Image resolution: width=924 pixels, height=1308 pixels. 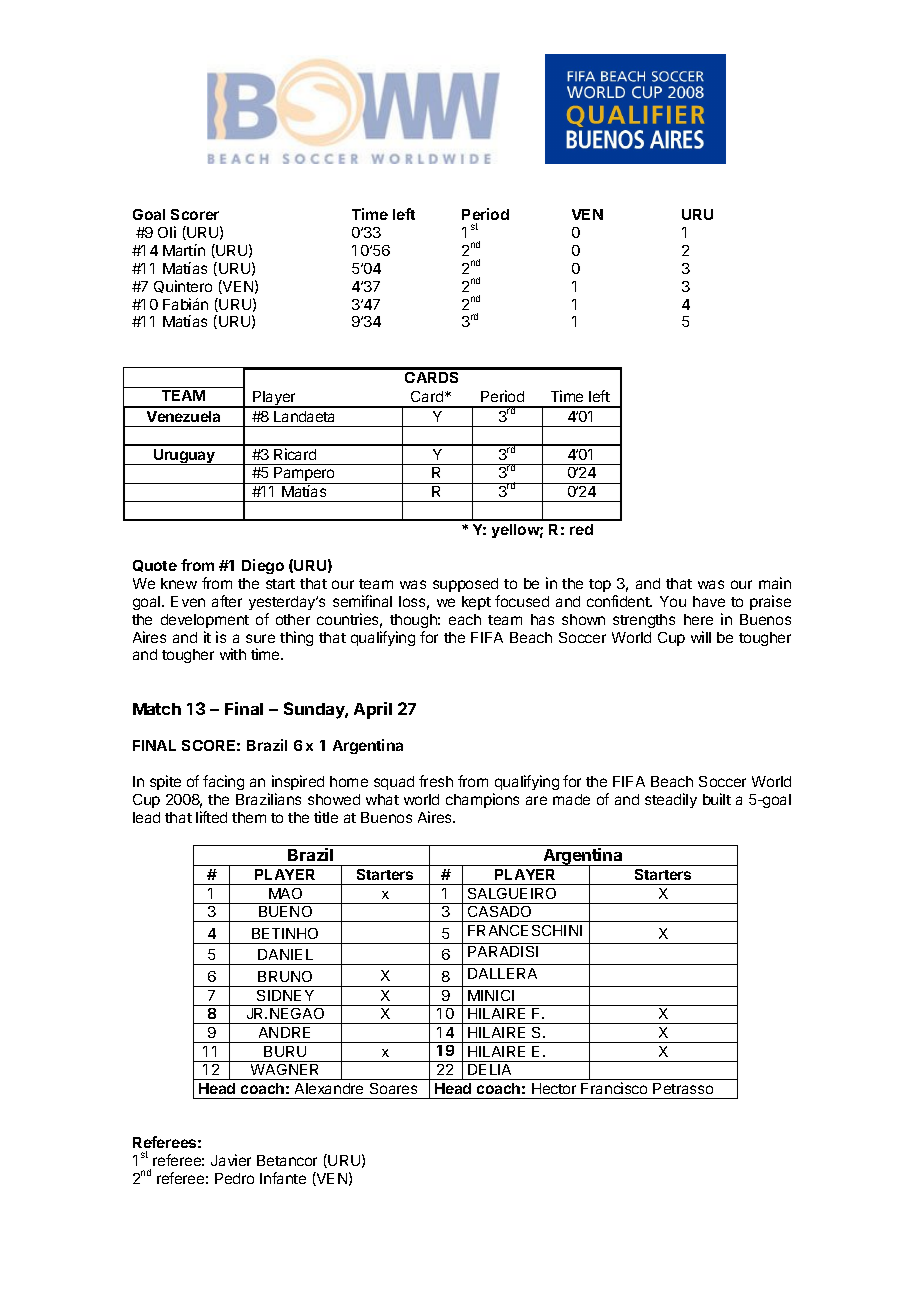 I want to click on Pedro, so click(x=234, y=1178).
